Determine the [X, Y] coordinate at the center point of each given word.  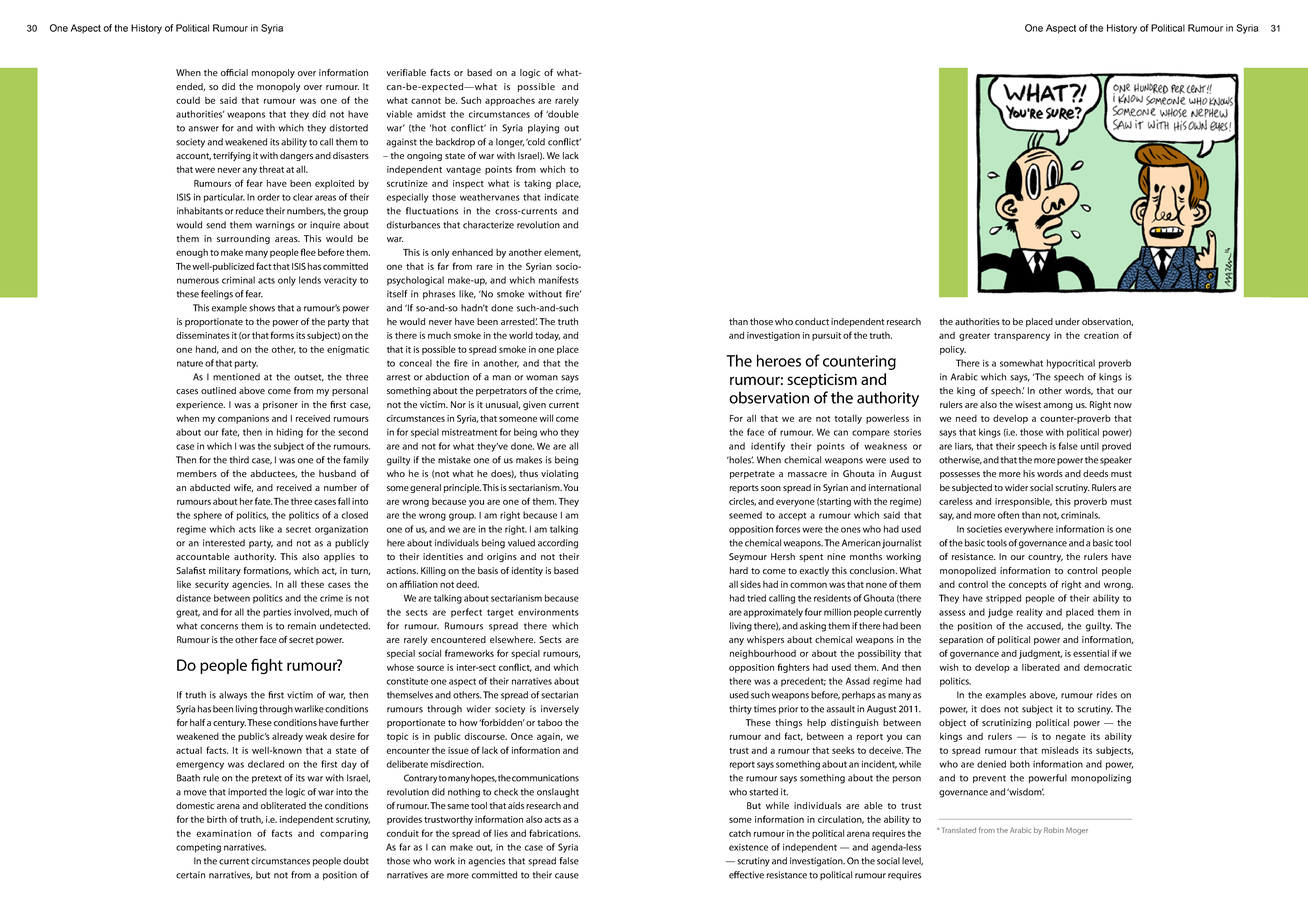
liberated [1041, 667]
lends [310, 280]
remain [302, 626]
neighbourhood [763, 654]
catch [740, 833]
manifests [559, 280]
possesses [960, 475]
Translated [959, 830]
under [1067, 321]
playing [543, 129]
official [234, 72]
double [562, 114]
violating [559, 474]
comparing [344, 834]
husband [337, 473]
